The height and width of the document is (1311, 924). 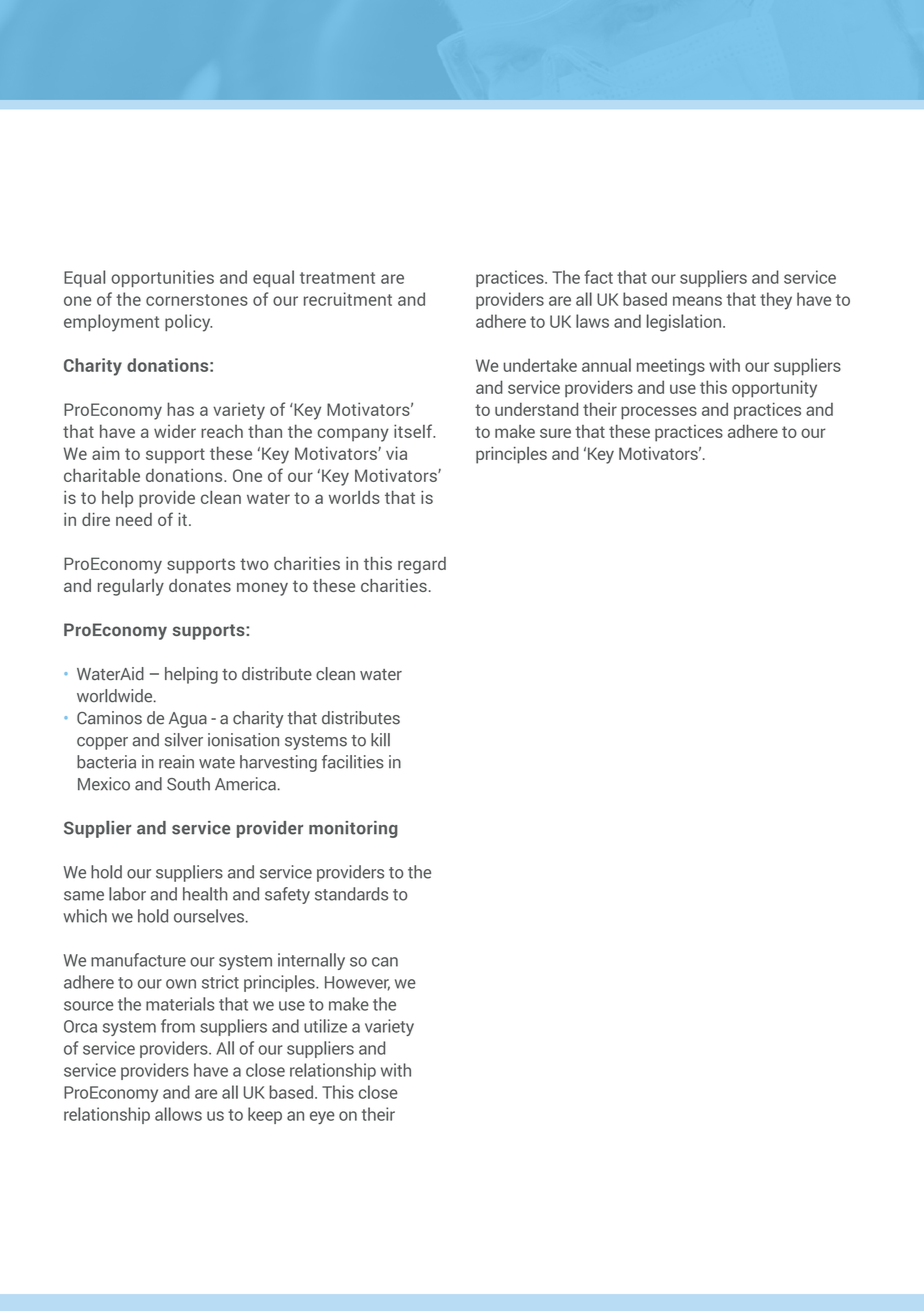 What do you see at coordinates (322, 1118) in the document?
I see `eye` at bounding box center [322, 1118].
